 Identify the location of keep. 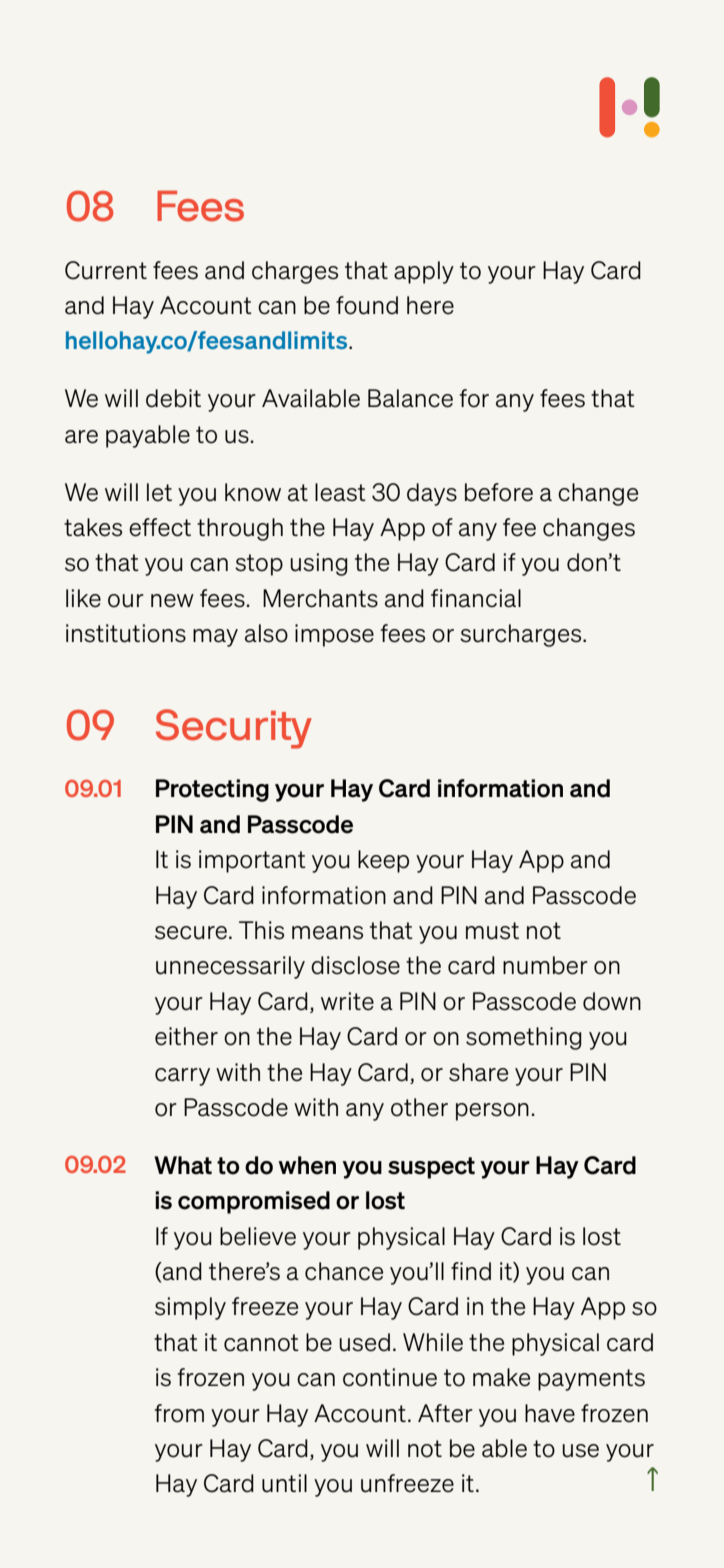
(383, 861).
